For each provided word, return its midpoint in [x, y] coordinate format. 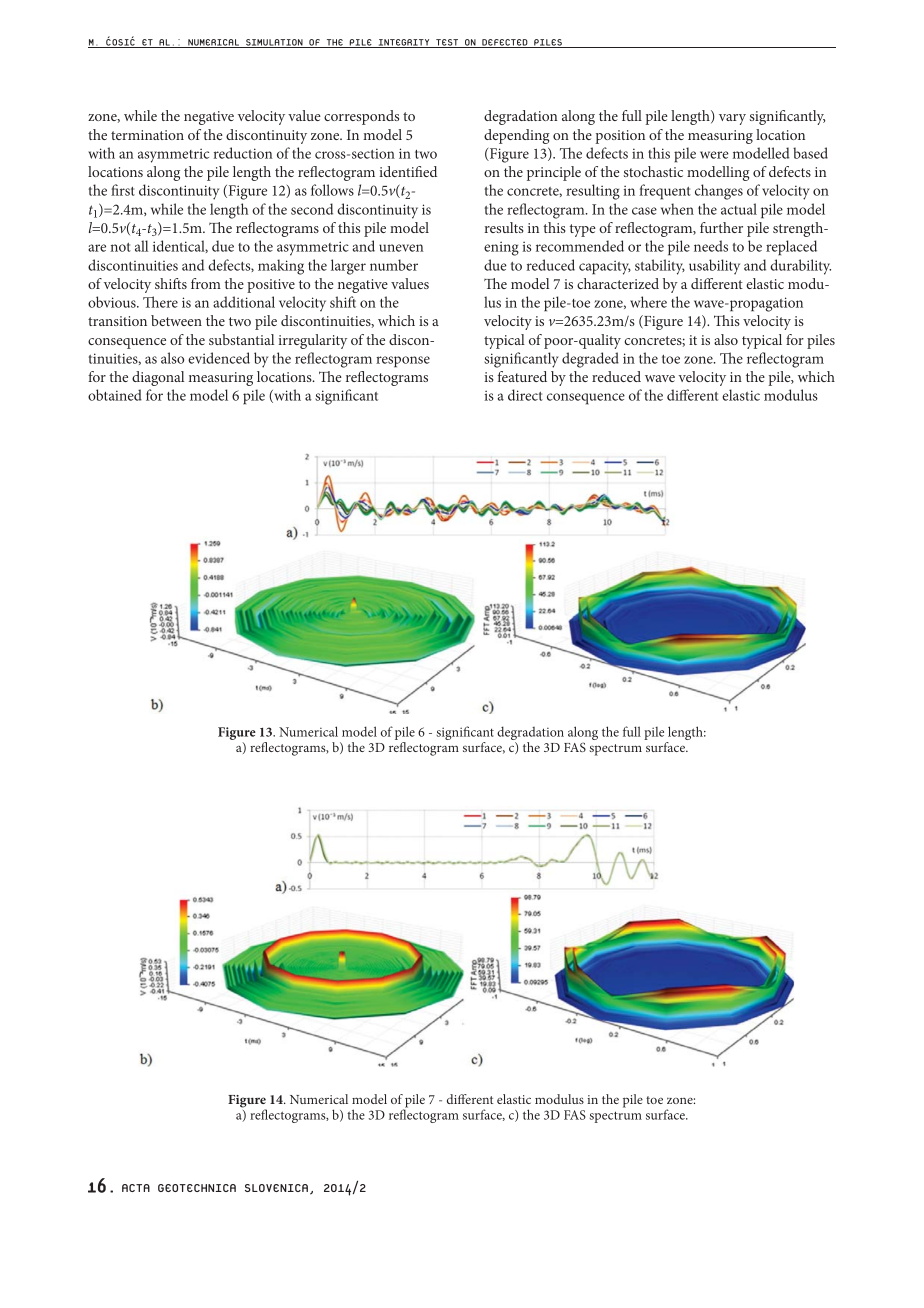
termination [147, 135]
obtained [115, 395]
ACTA [136, 1188]
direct [525, 395]
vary [732, 119]
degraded [590, 360]
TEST [447, 43]
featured [522, 376]
